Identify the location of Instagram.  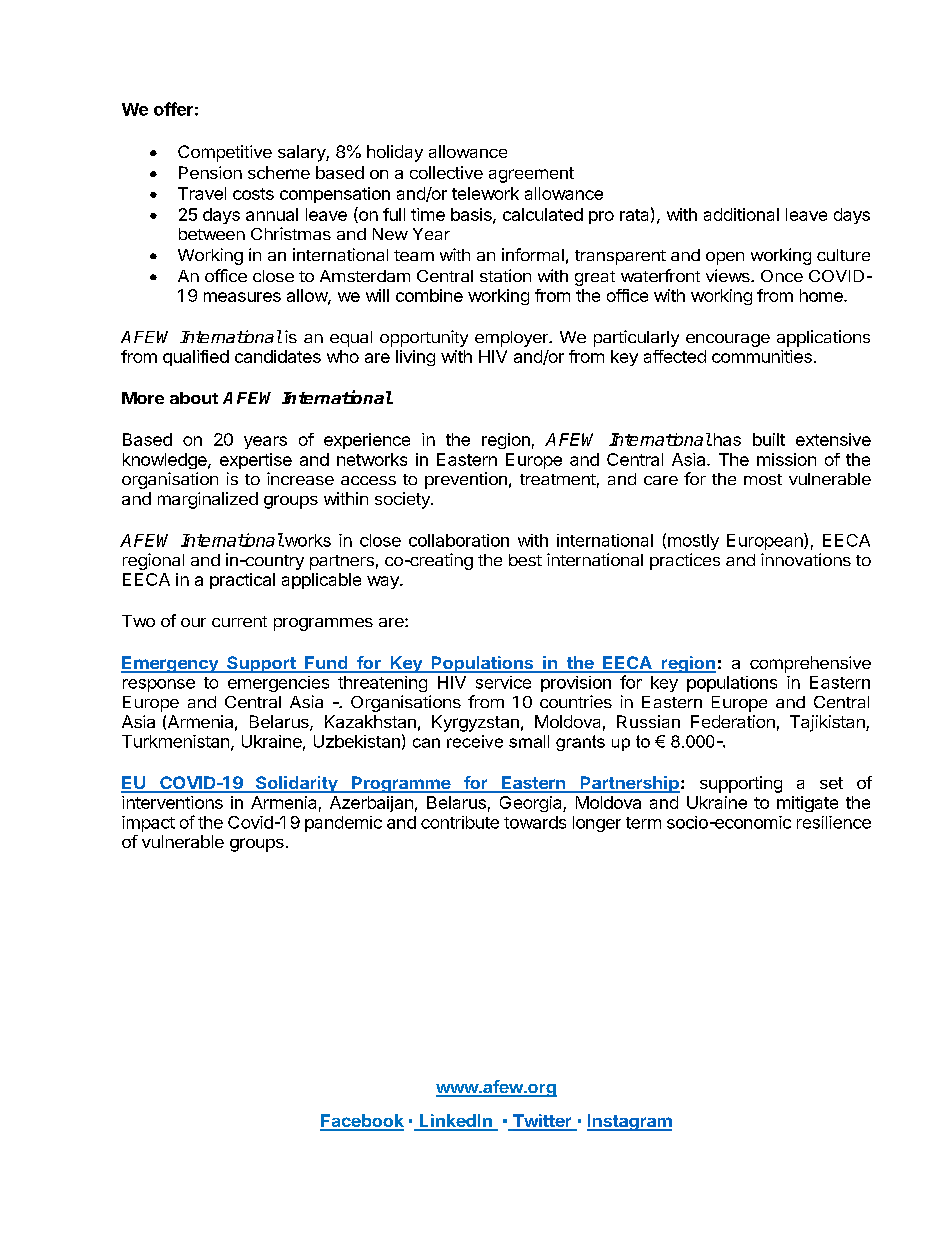
(629, 1122).
